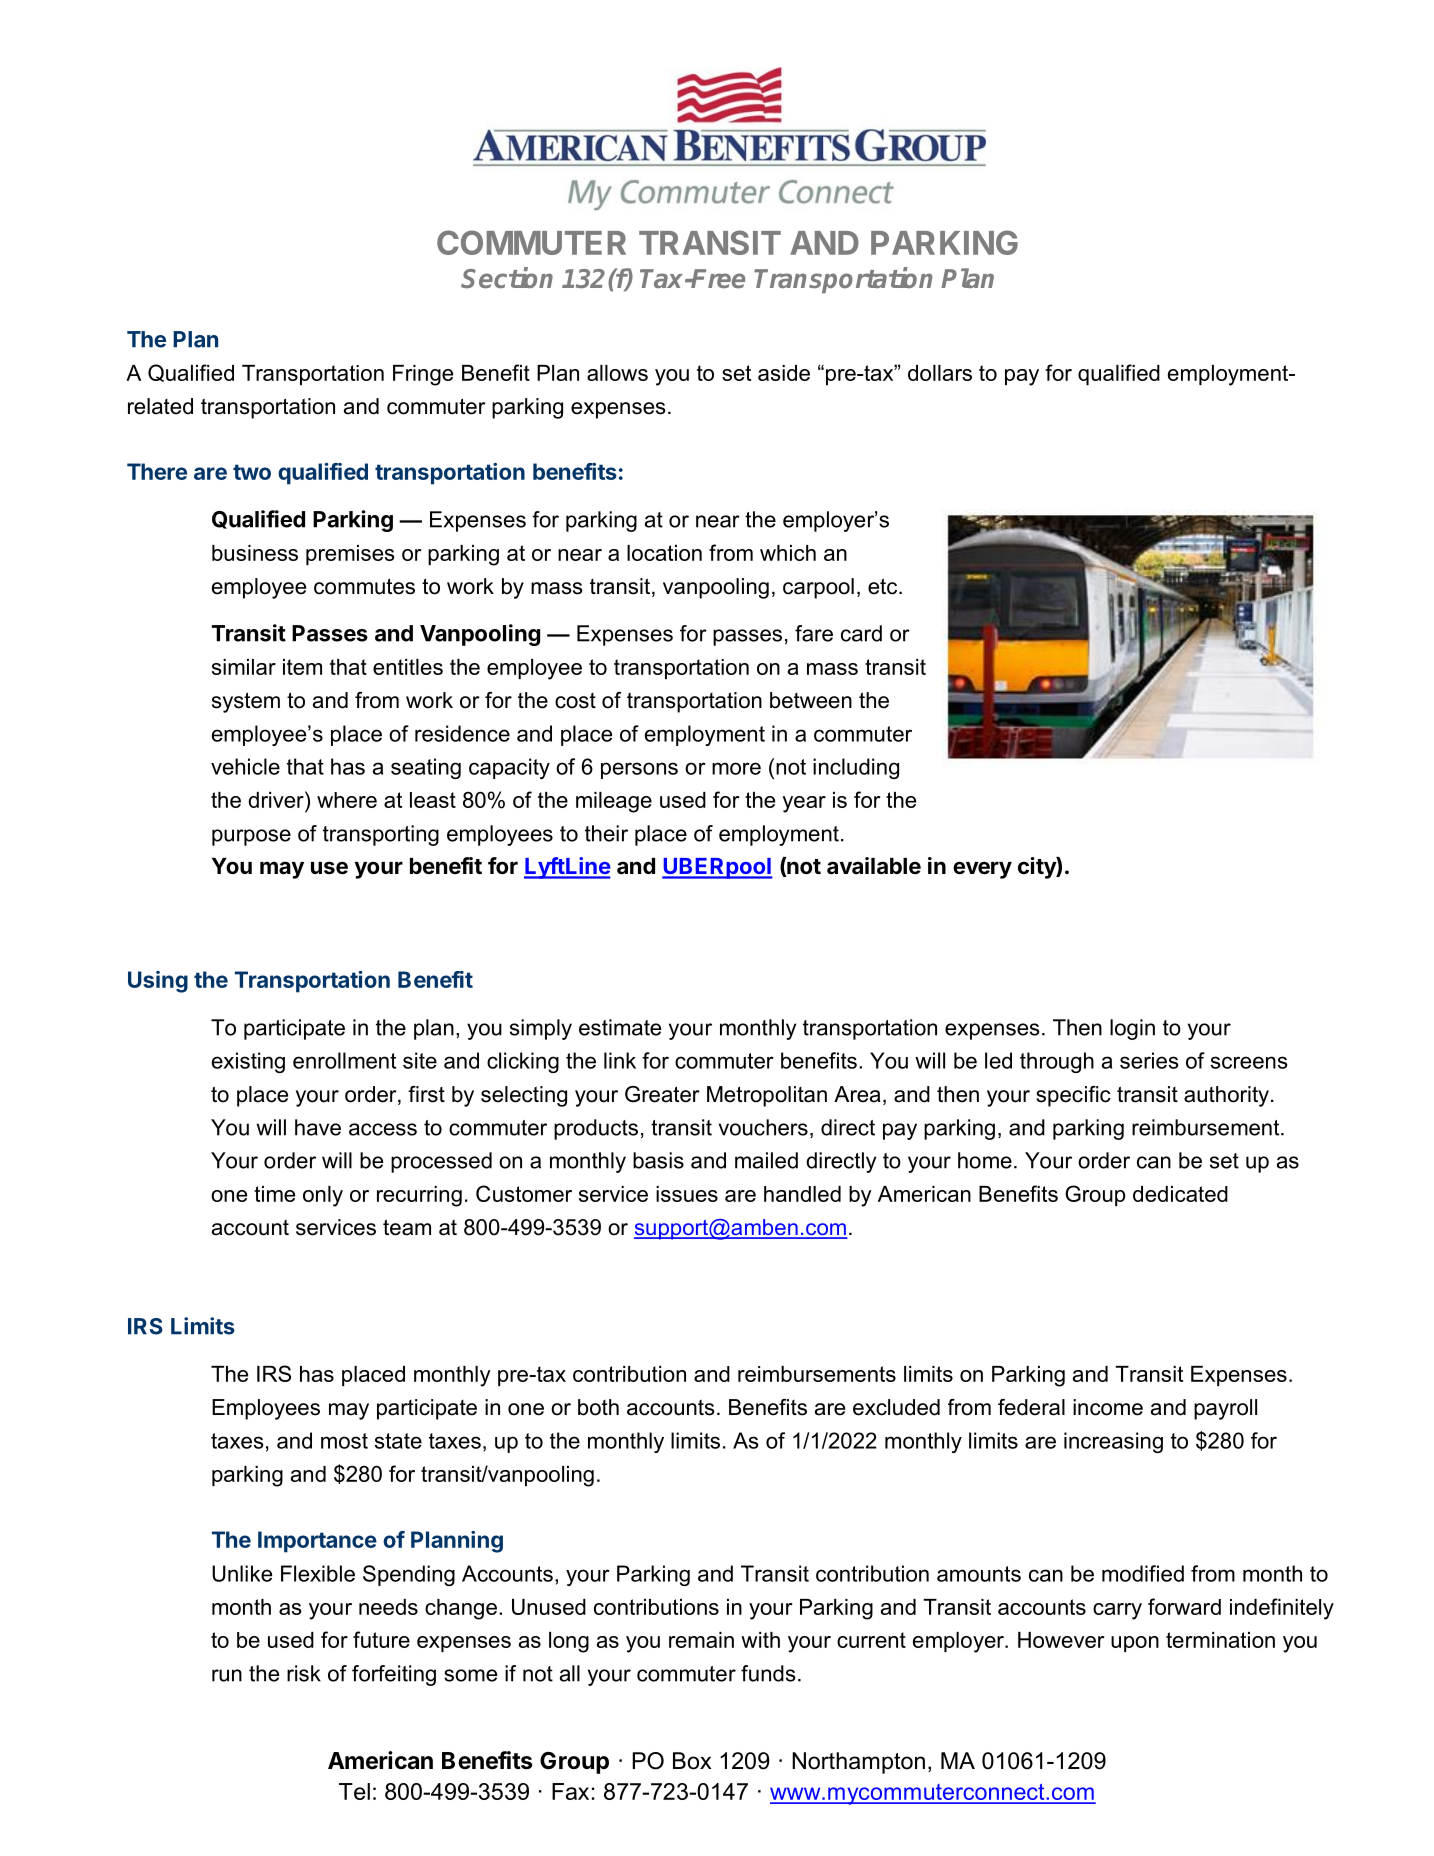 This page has width=1434, height=1856. What do you see at coordinates (784, 373) in the page?
I see `aside` at bounding box center [784, 373].
